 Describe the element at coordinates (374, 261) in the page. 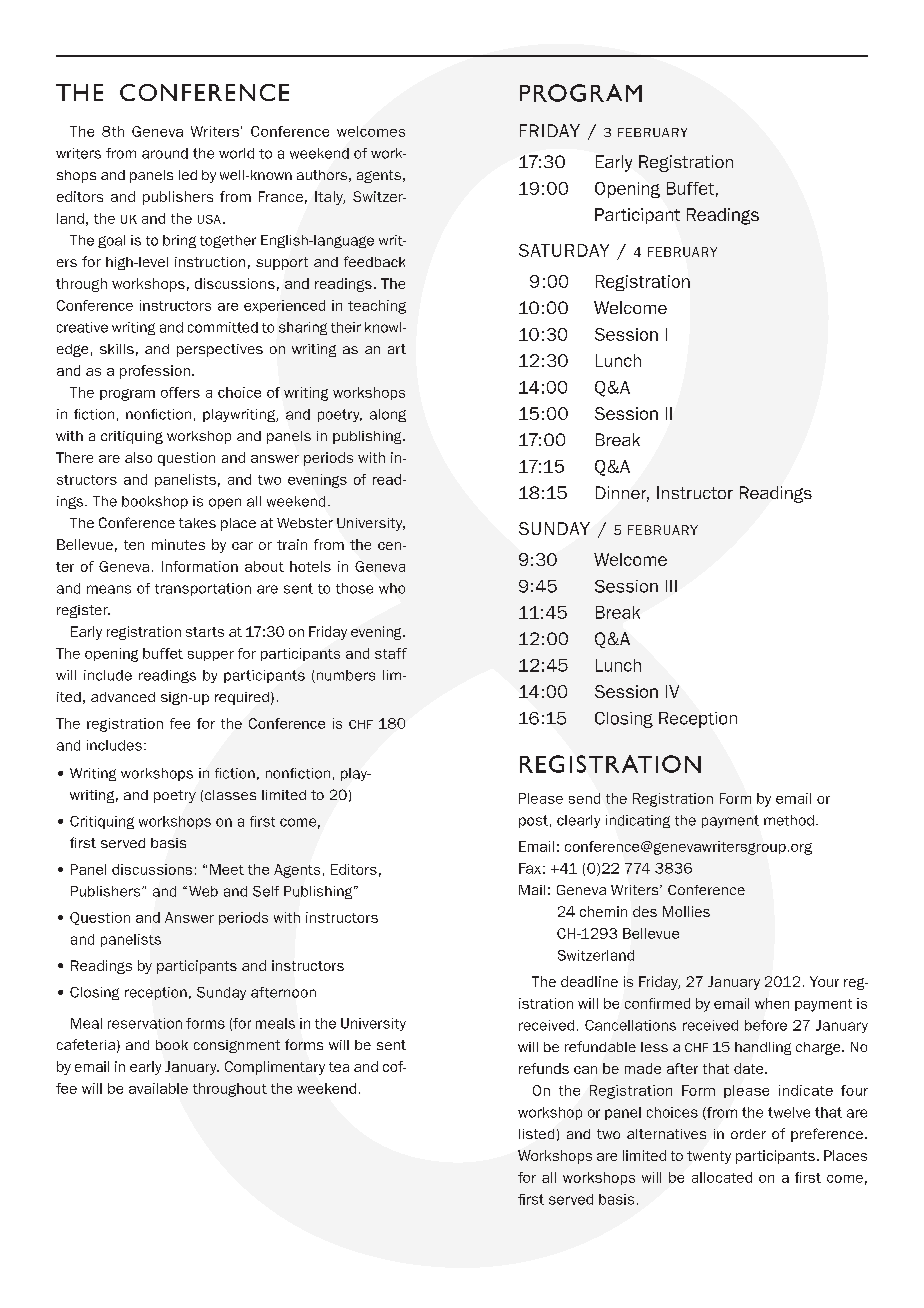

I see `feedback` at that location.
